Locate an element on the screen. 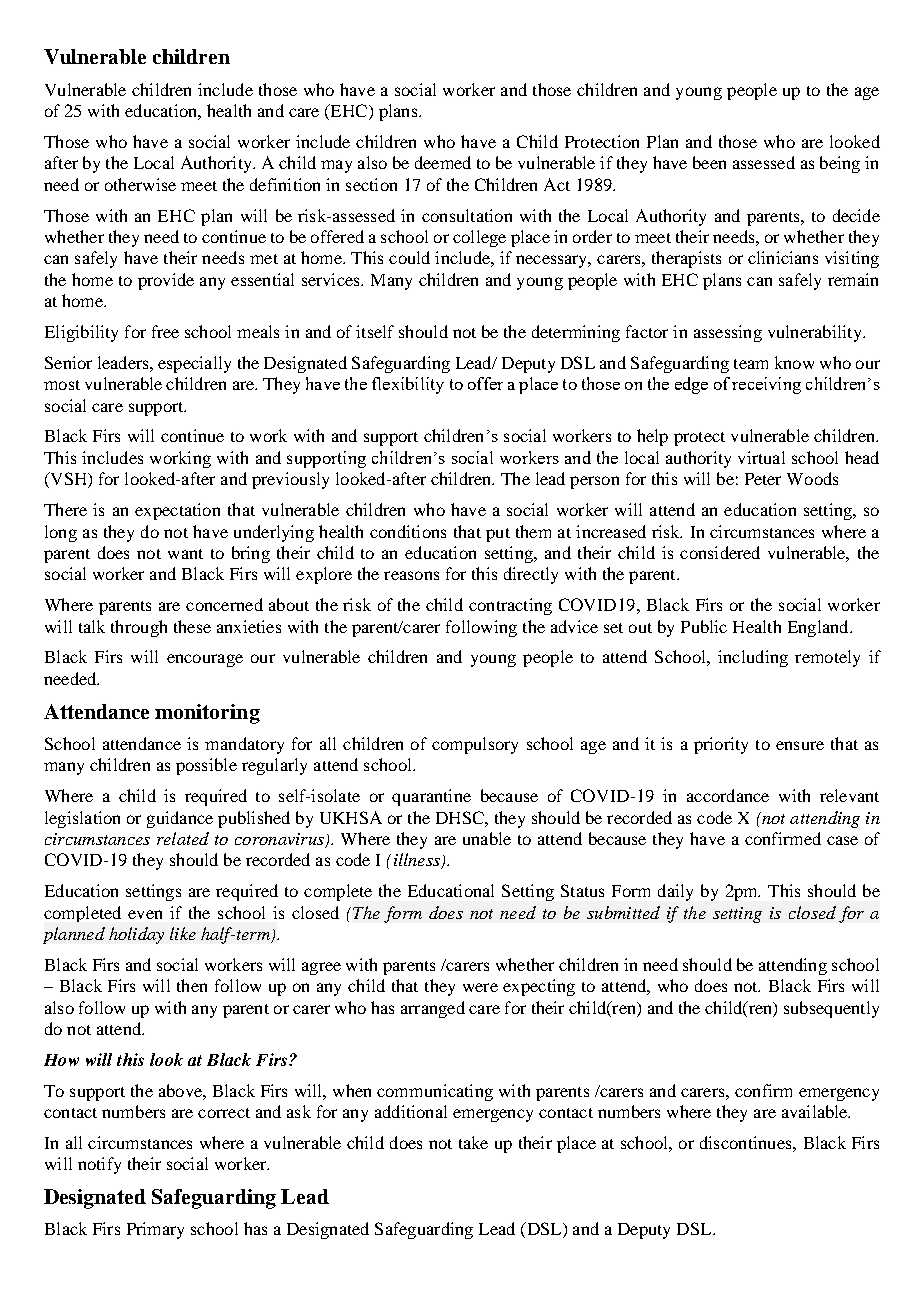 The image size is (924, 1308). conditions is located at coordinates (408, 531).
